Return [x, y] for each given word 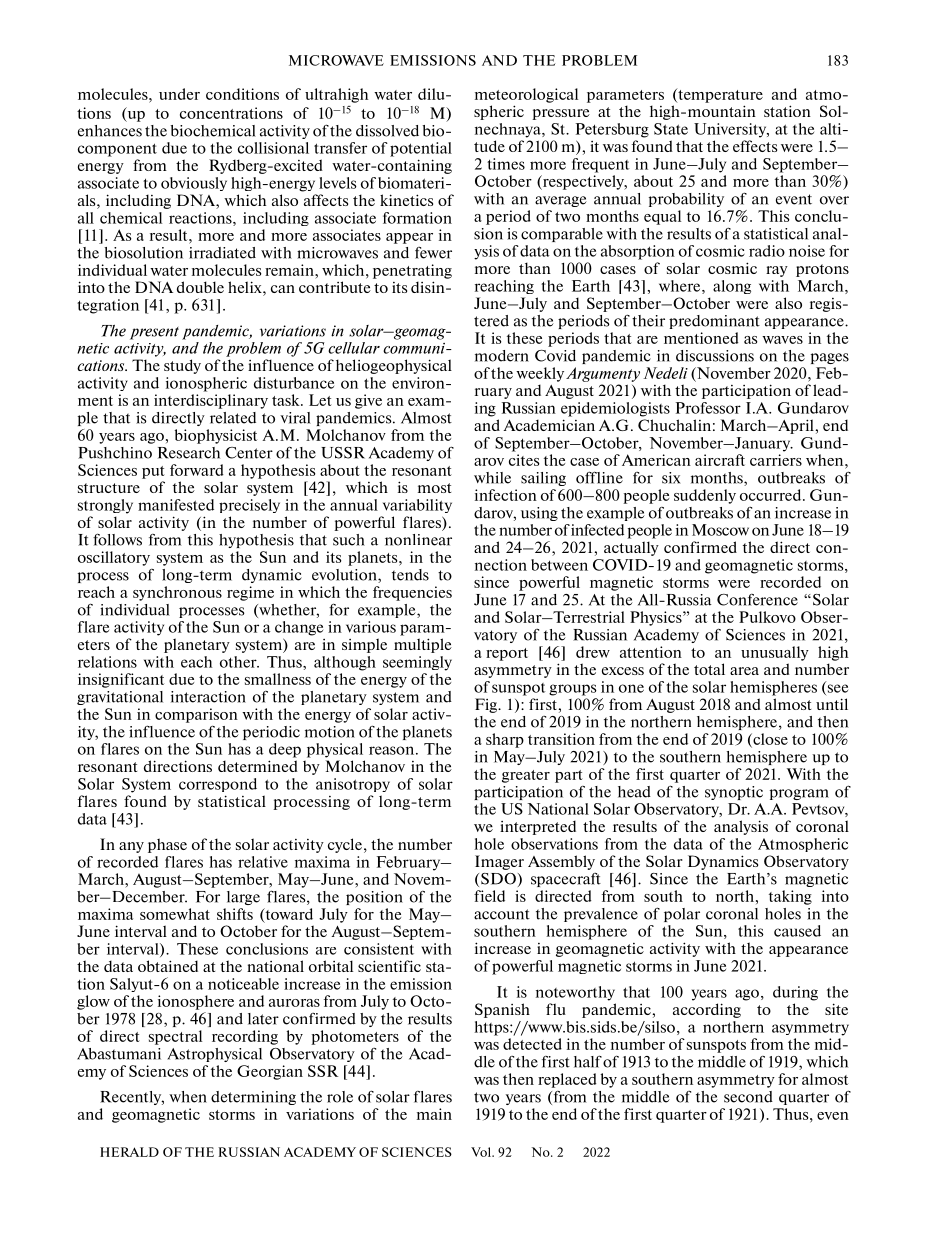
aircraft [720, 460]
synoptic [734, 793]
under [179, 94]
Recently [132, 1098]
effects [755, 146]
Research [189, 453]
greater [526, 776]
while [492, 478]
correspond [218, 785]
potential [421, 149]
